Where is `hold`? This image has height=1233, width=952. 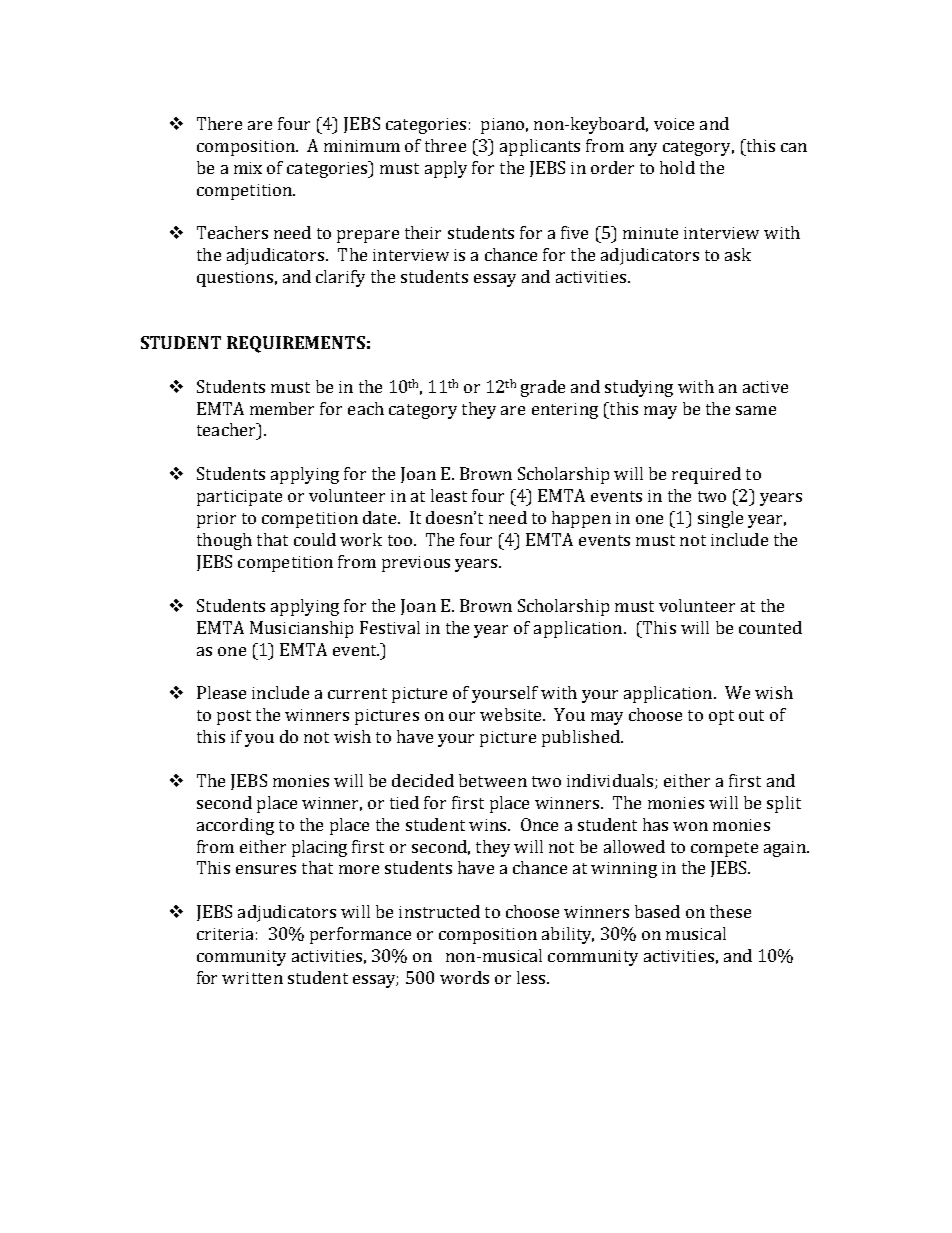
hold is located at coordinates (677, 167).
